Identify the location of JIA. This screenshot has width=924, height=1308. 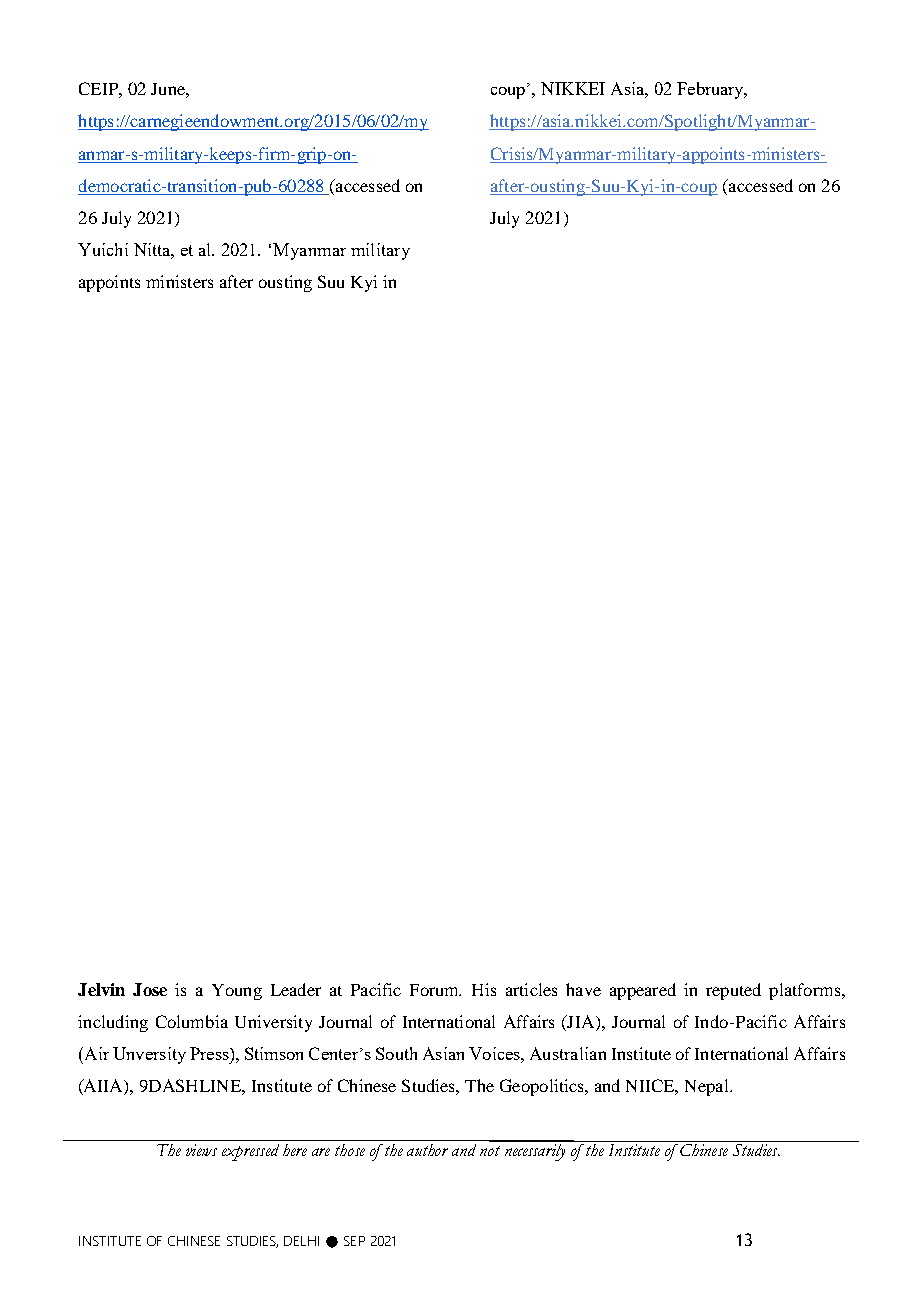
(581, 1023).
